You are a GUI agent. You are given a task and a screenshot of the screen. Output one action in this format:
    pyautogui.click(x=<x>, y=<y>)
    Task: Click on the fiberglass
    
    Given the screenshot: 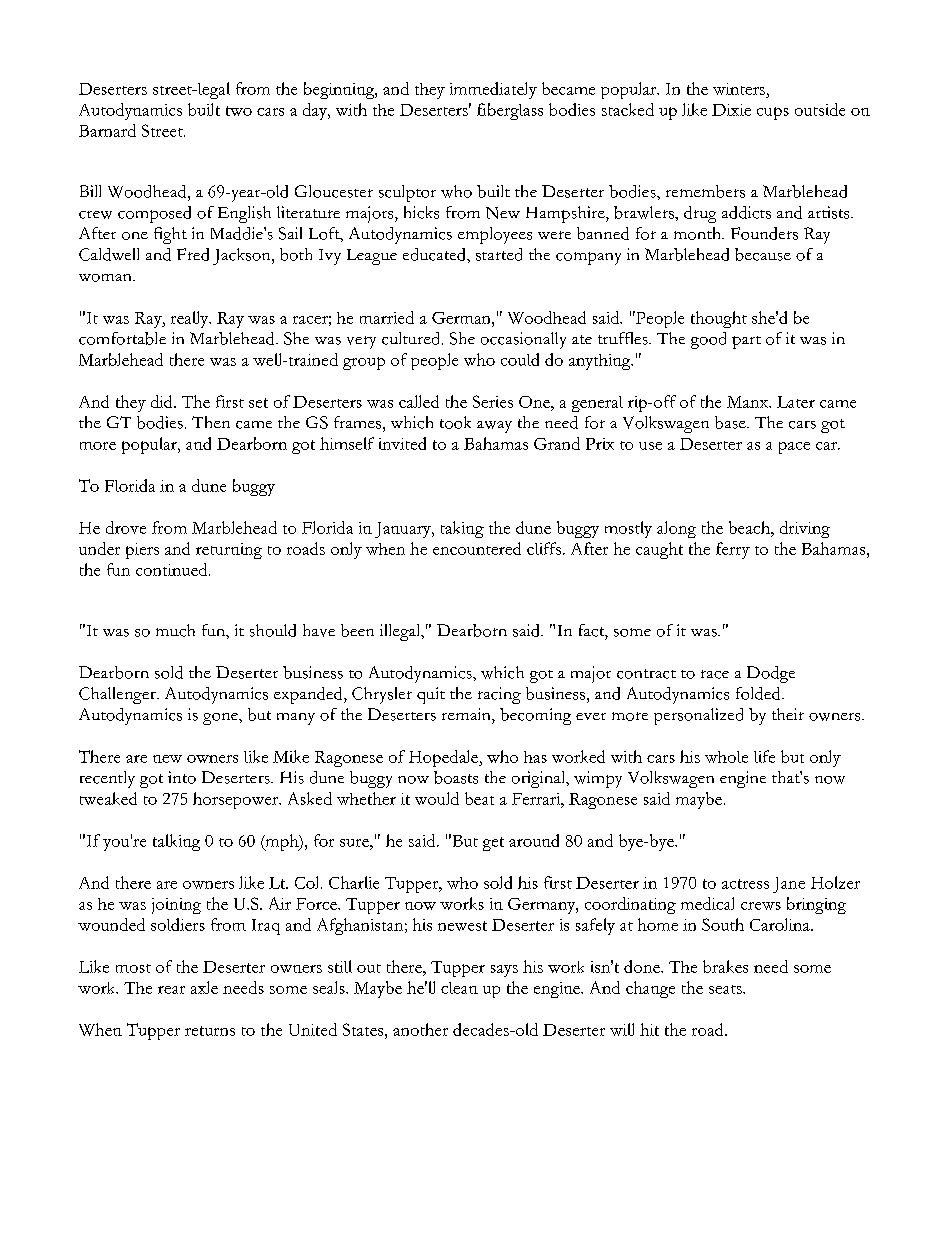 What is the action you would take?
    pyautogui.click(x=510, y=111)
